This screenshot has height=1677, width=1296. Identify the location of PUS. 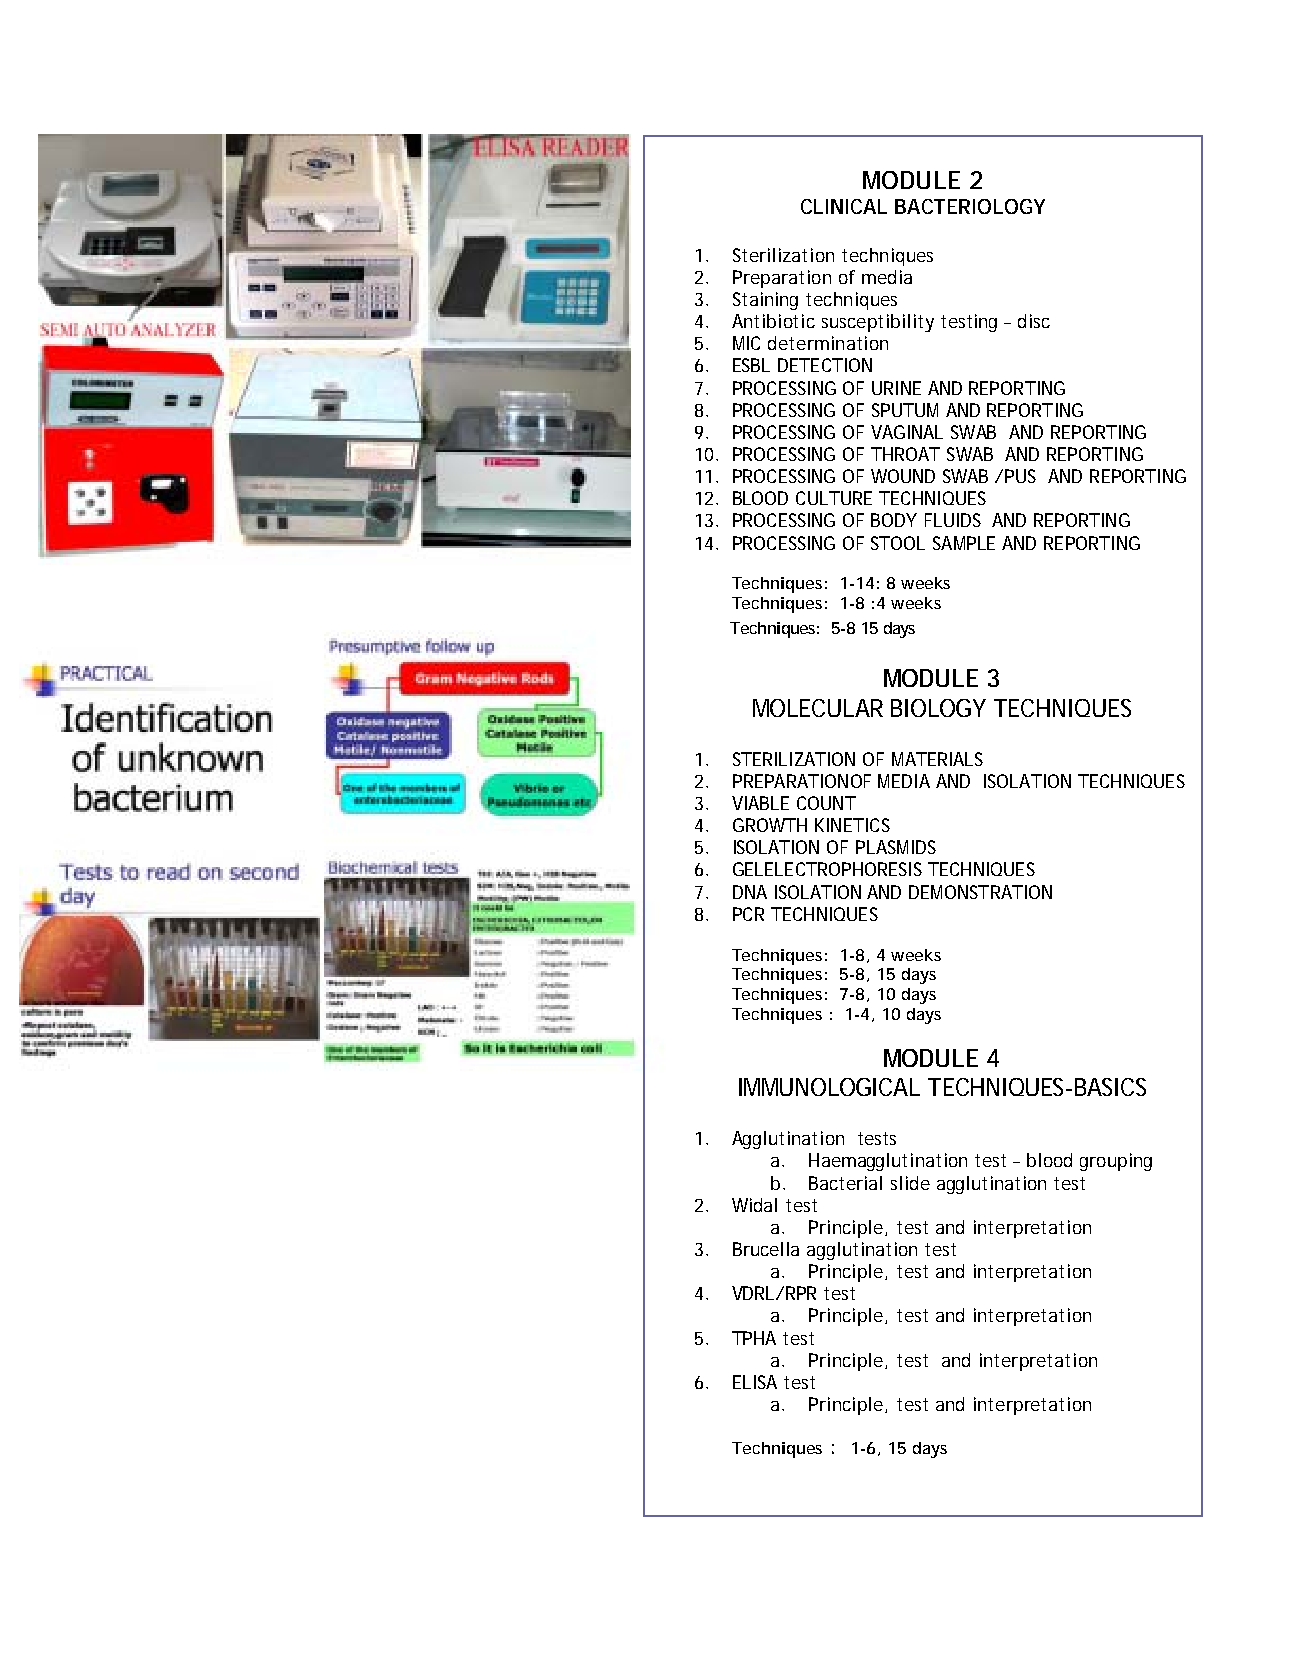
(1020, 476).
